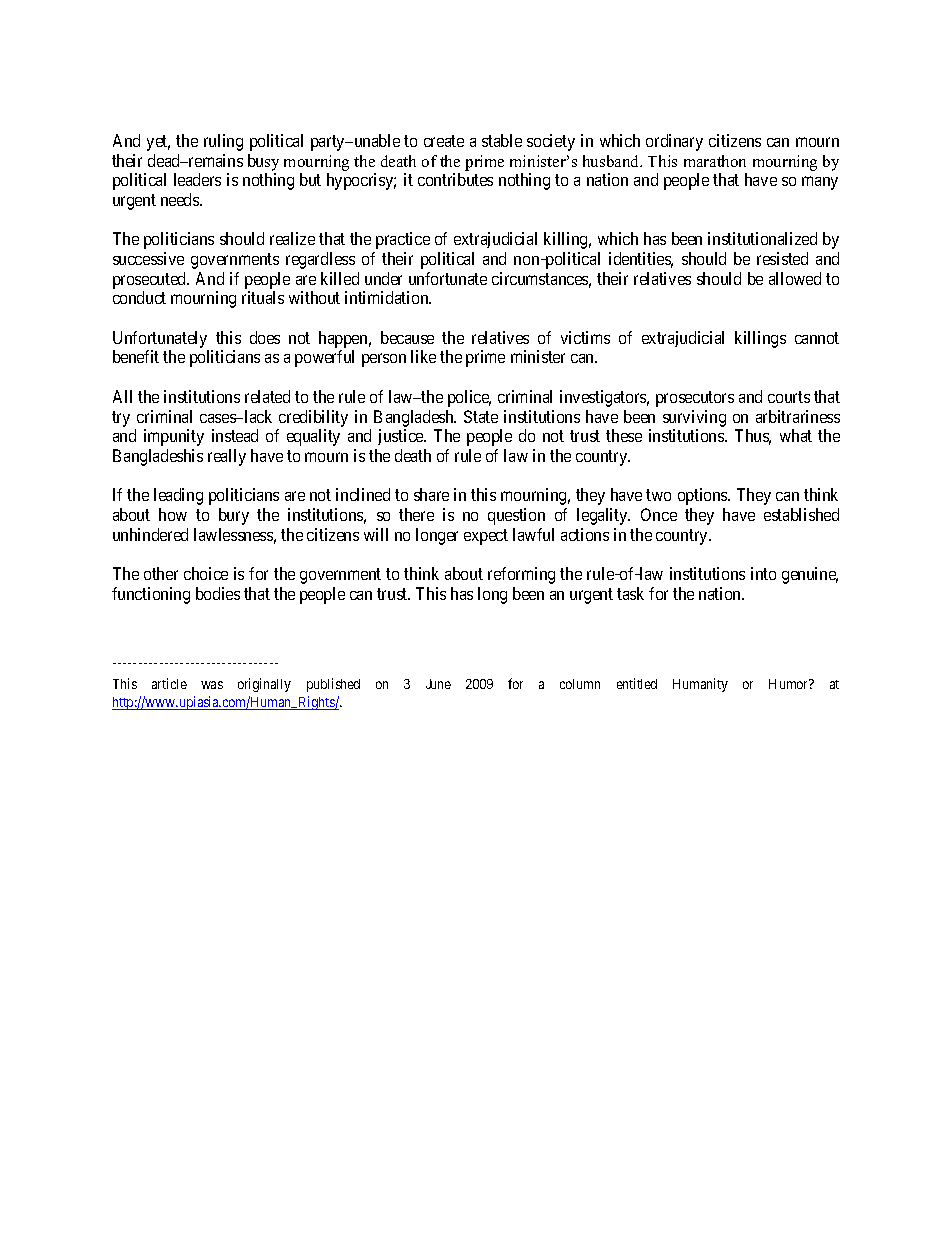  Describe the element at coordinates (715, 161) in the document. I see `marathon` at that location.
